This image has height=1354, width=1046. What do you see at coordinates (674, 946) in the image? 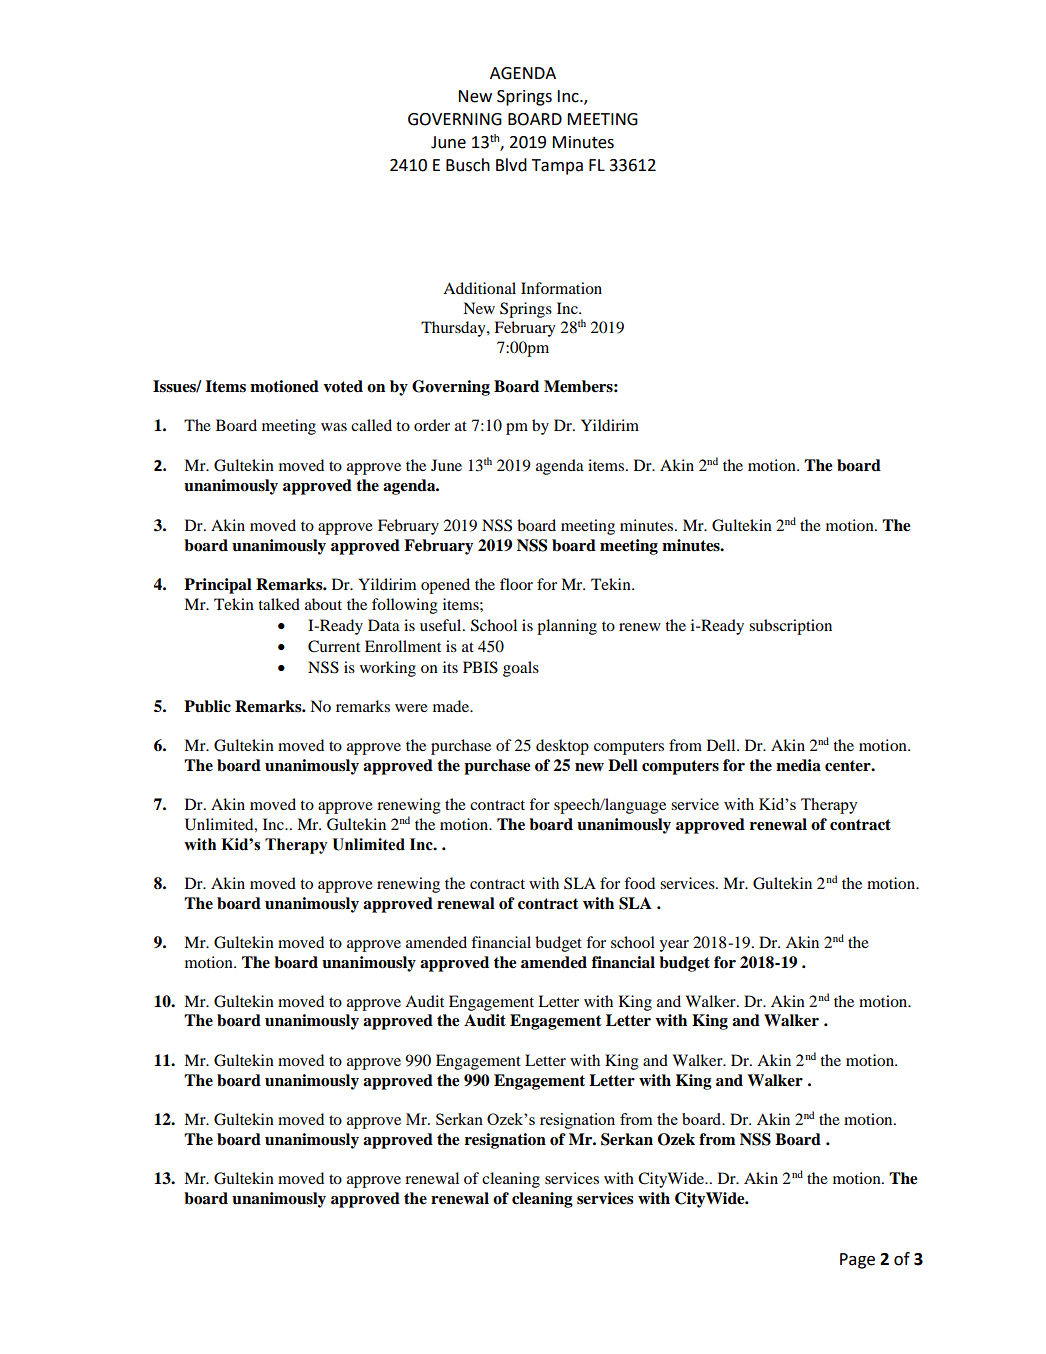
I see `year` at bounding box center [674, 946].
